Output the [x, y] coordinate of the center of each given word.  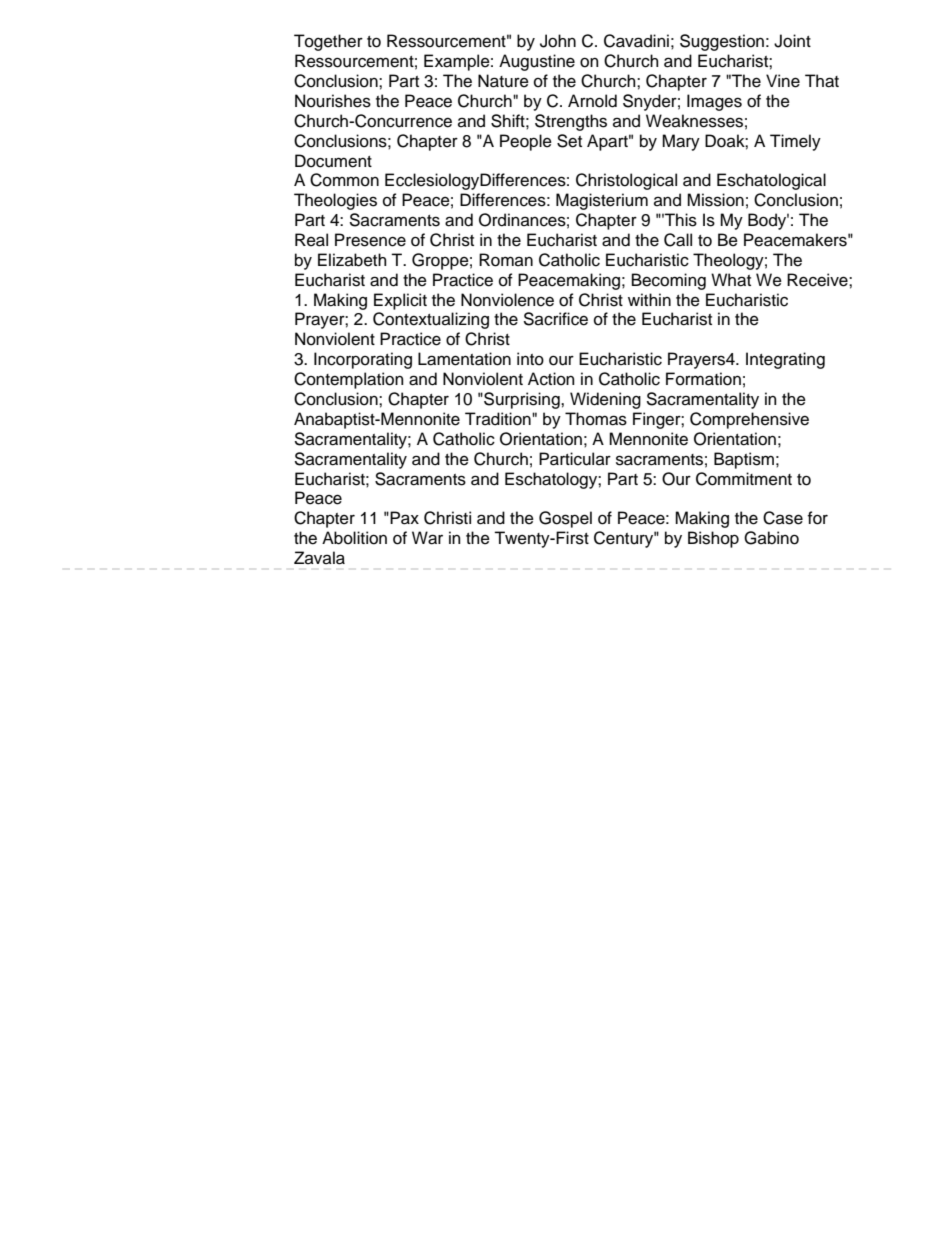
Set [569, 141]
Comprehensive [749, 420]
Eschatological [771, 181]
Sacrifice [555, 319]
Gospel [565, 519]
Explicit [400, 301]
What [731, 280]
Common [344, 180]
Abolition [354, 538]
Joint [792, 41]
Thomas [596, 419]
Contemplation [349, 380]
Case [783, 518]
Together [328, 42]
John [558, 41]
